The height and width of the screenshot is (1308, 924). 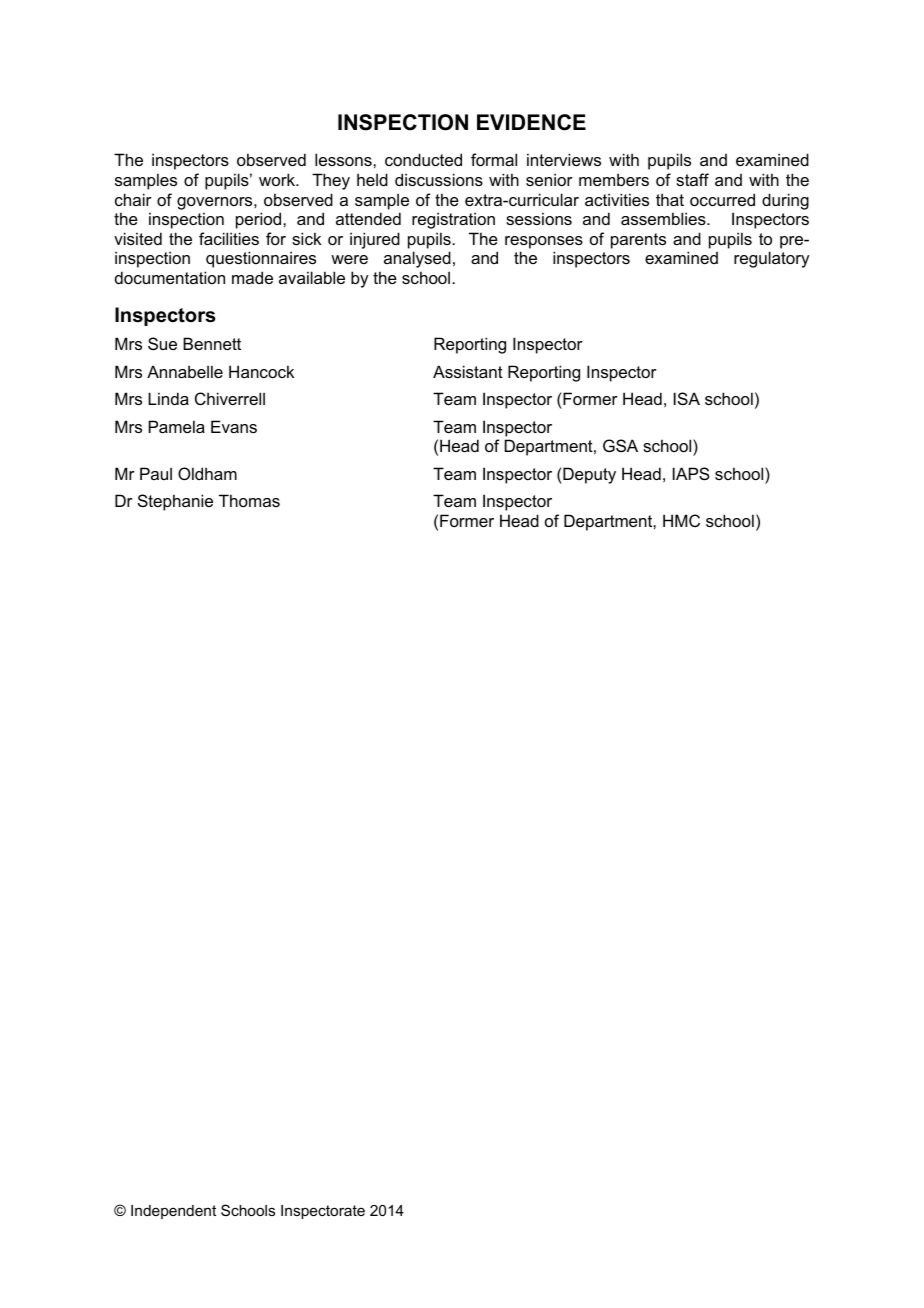 What do you see at coordinates (620, 445) in the screenshot?
I see `GSA` at bounding box center [620, 445].
